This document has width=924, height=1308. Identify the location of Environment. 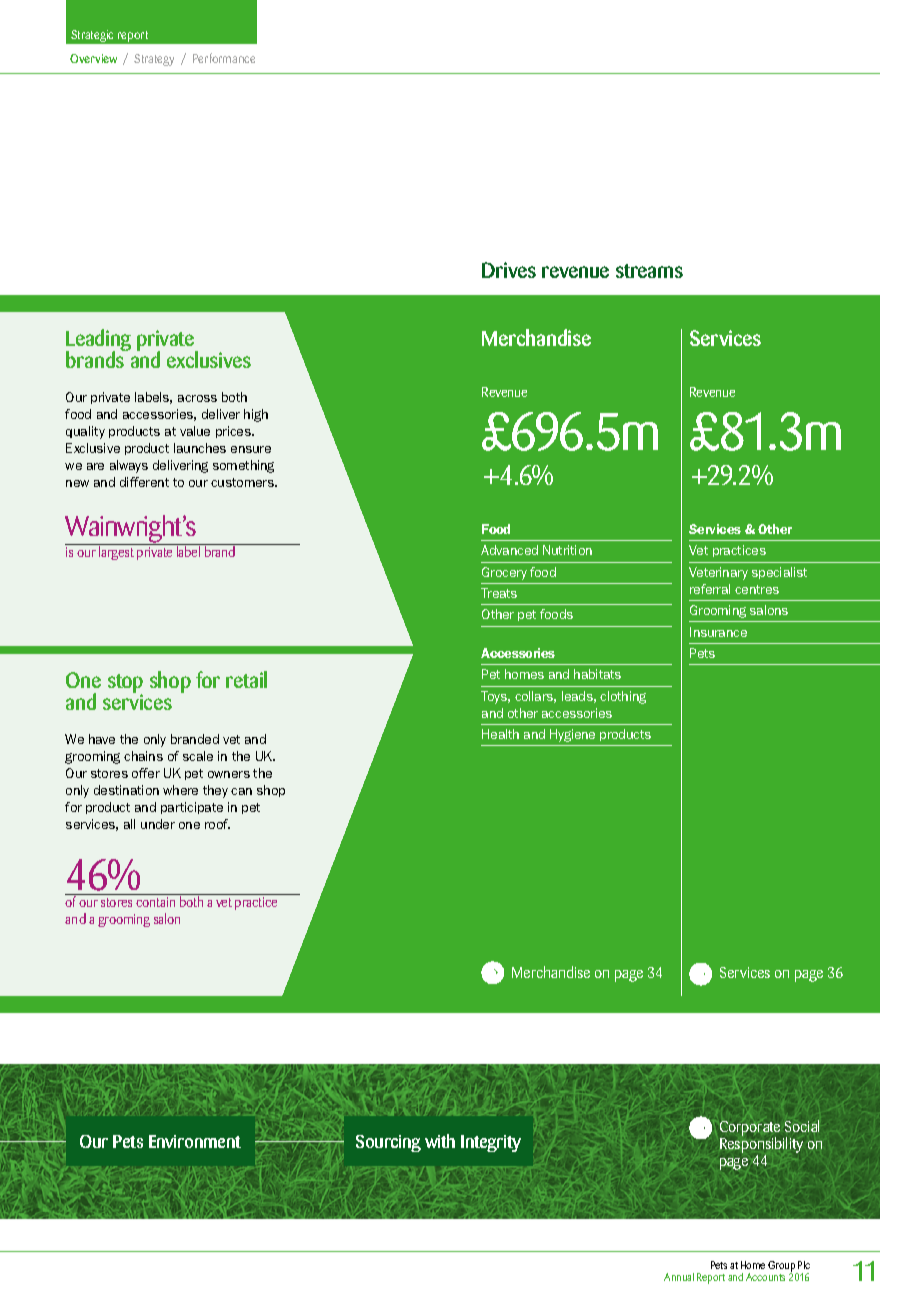
(195, 1141).
